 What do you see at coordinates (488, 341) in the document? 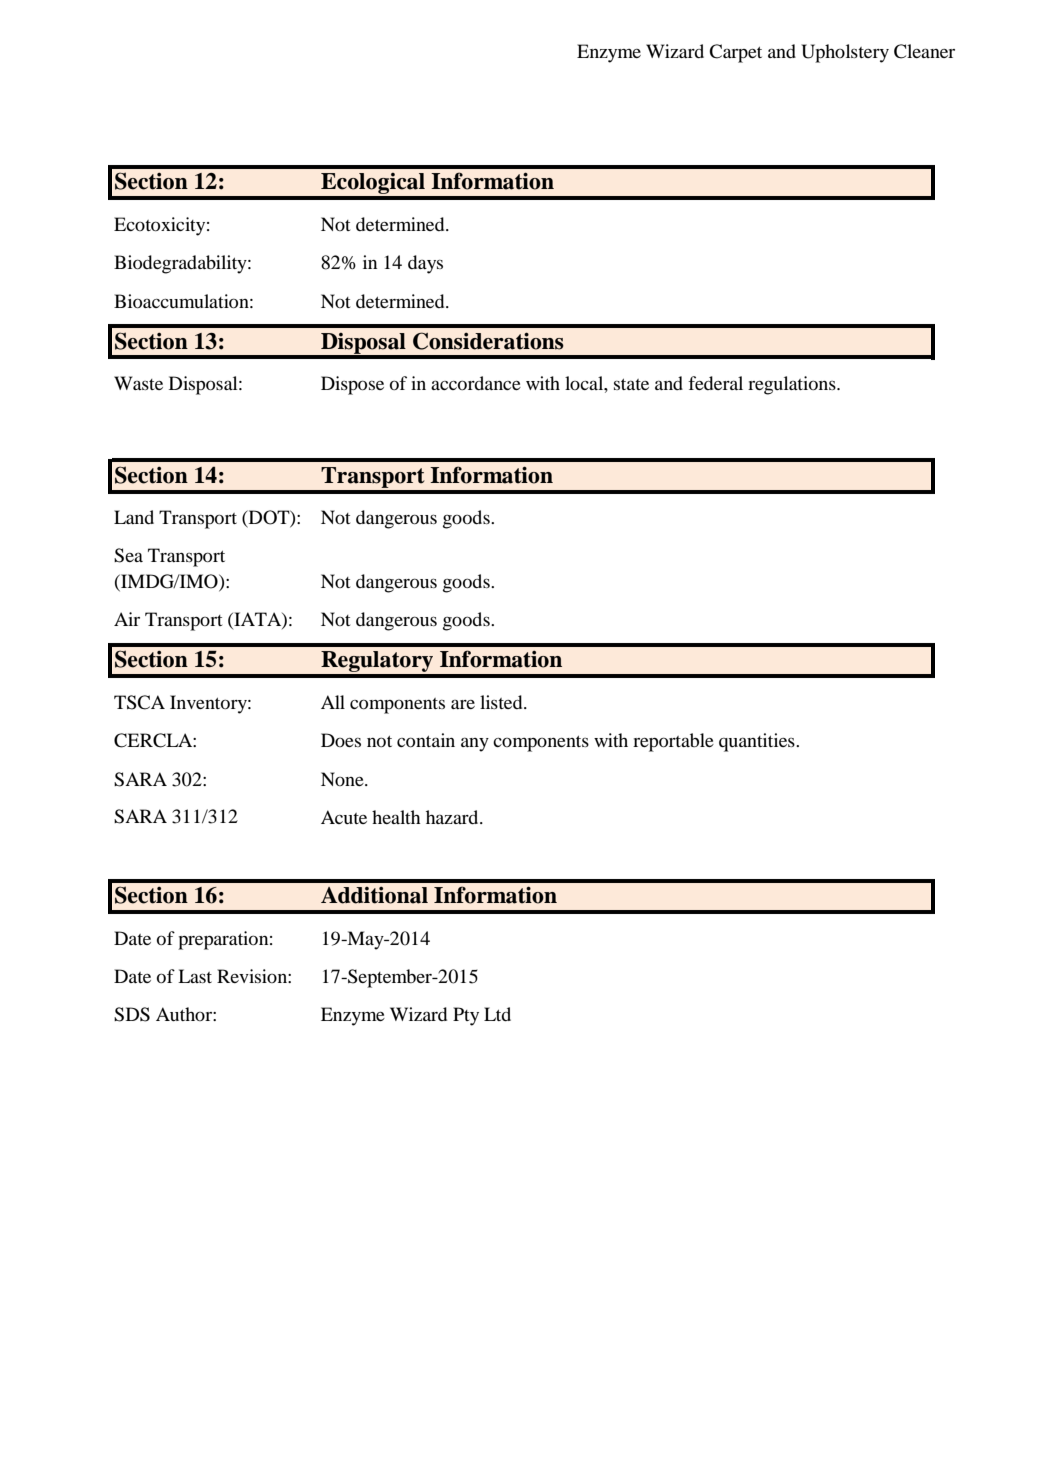
I see `Considerations` at bounding box center [488, 341].
